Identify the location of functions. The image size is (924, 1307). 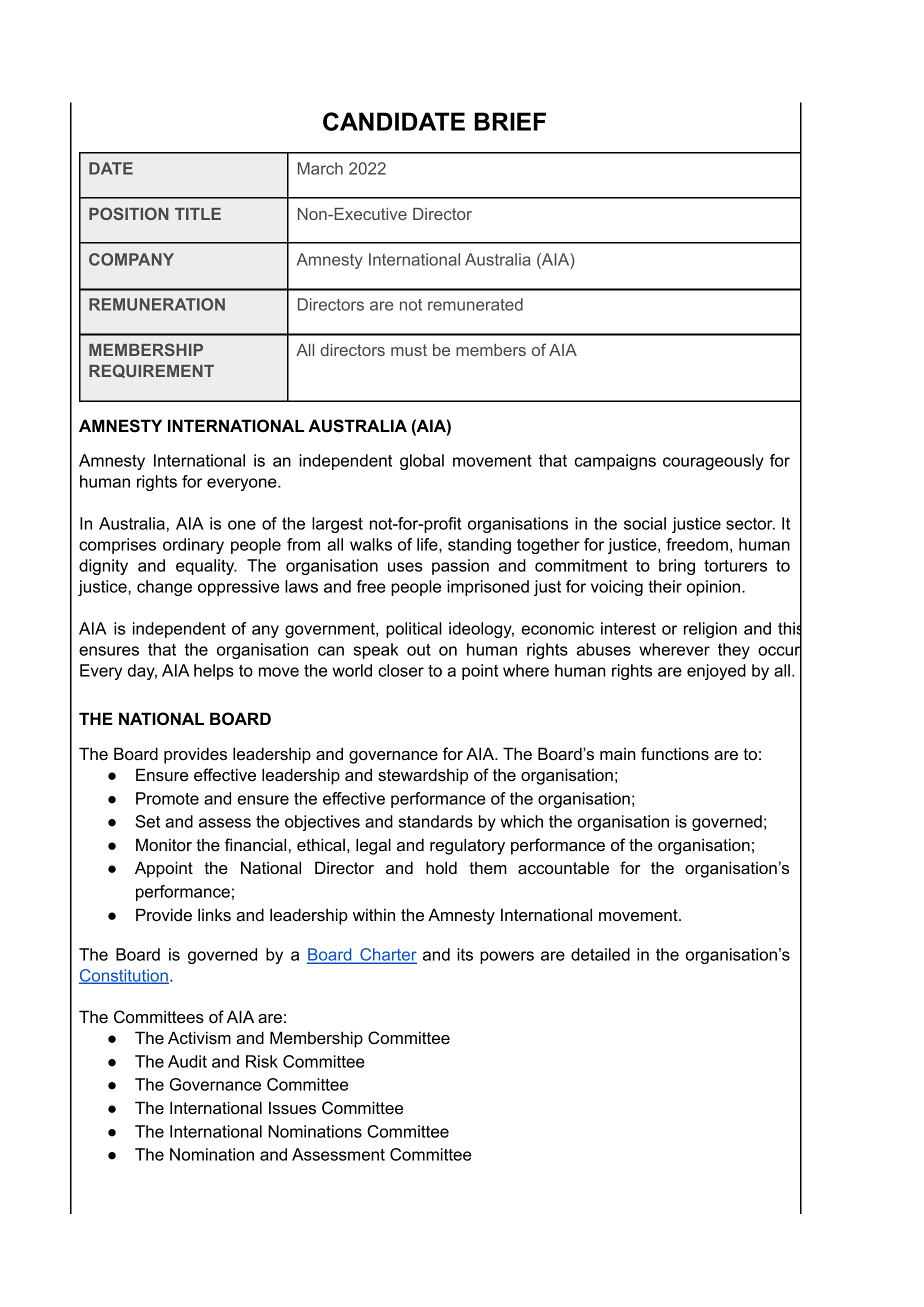
(675, 753).
